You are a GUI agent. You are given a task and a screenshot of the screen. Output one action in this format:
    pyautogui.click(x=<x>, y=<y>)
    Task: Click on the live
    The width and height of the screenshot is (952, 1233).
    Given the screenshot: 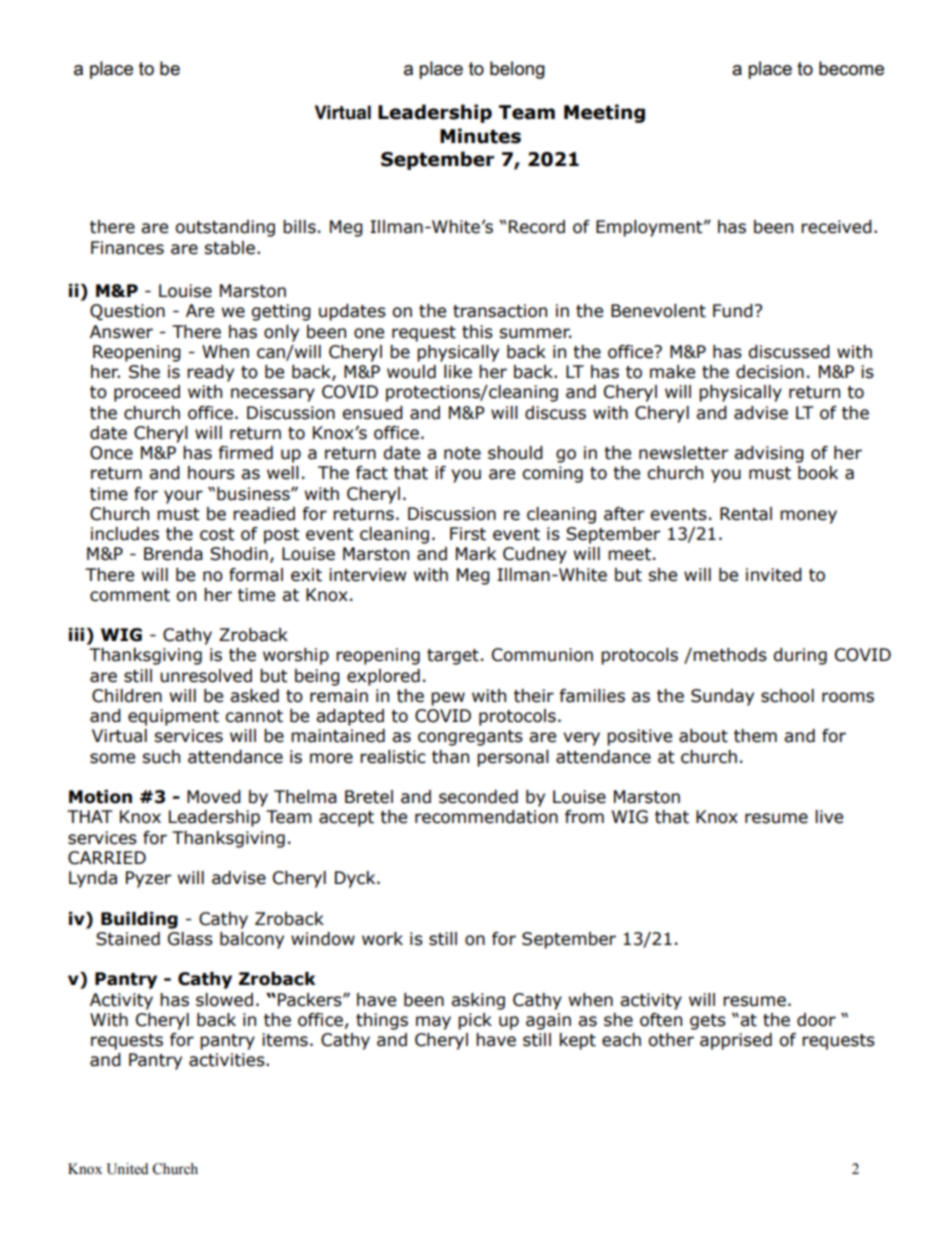 What is the action you would take?
    pyautogui.click(x=829, y=817)
